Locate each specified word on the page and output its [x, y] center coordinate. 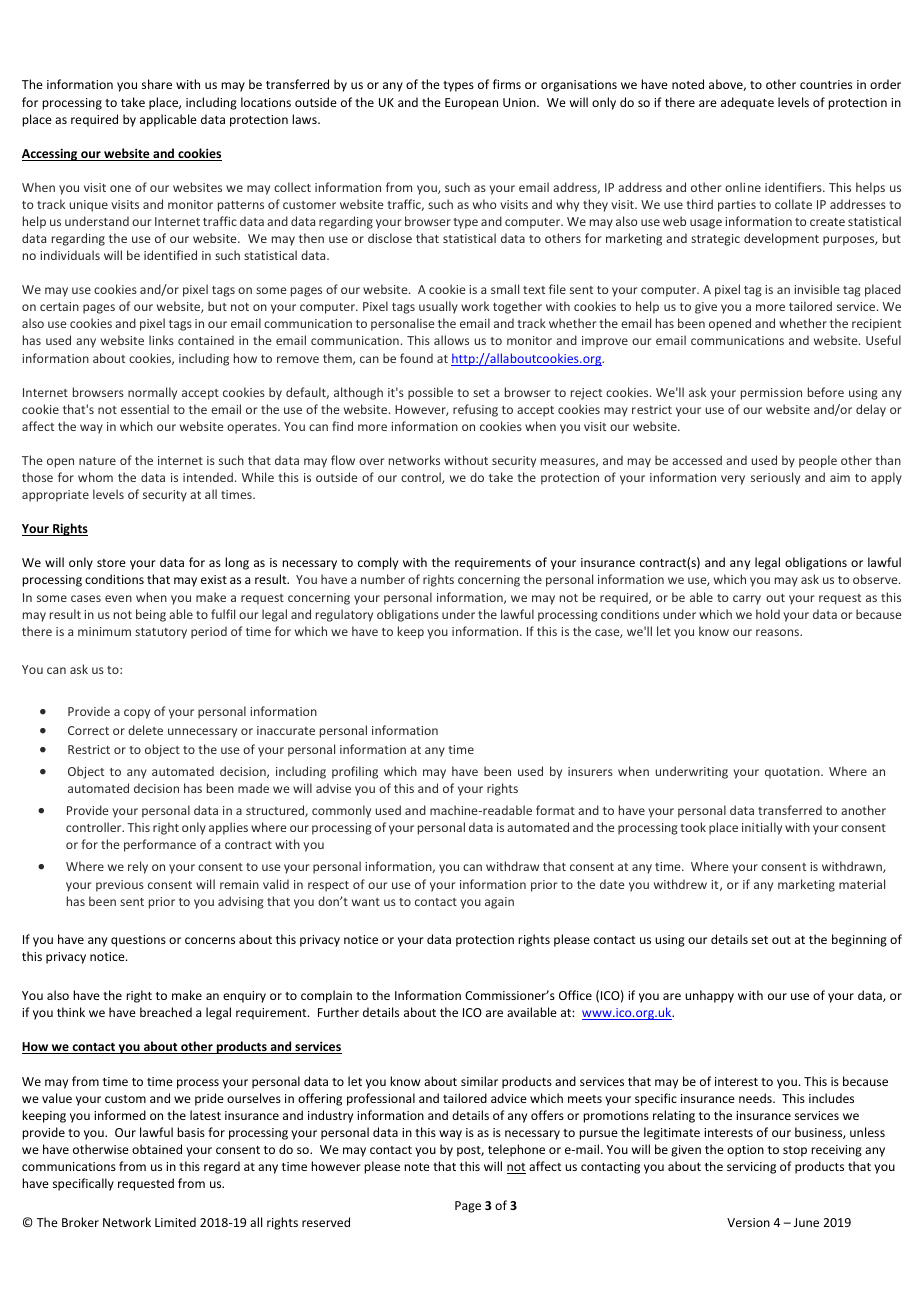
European [471, 104]
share [157, 84]
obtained [157, 1149]
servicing [751, 1168]
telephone [516, 1150]
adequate [747, 103]
